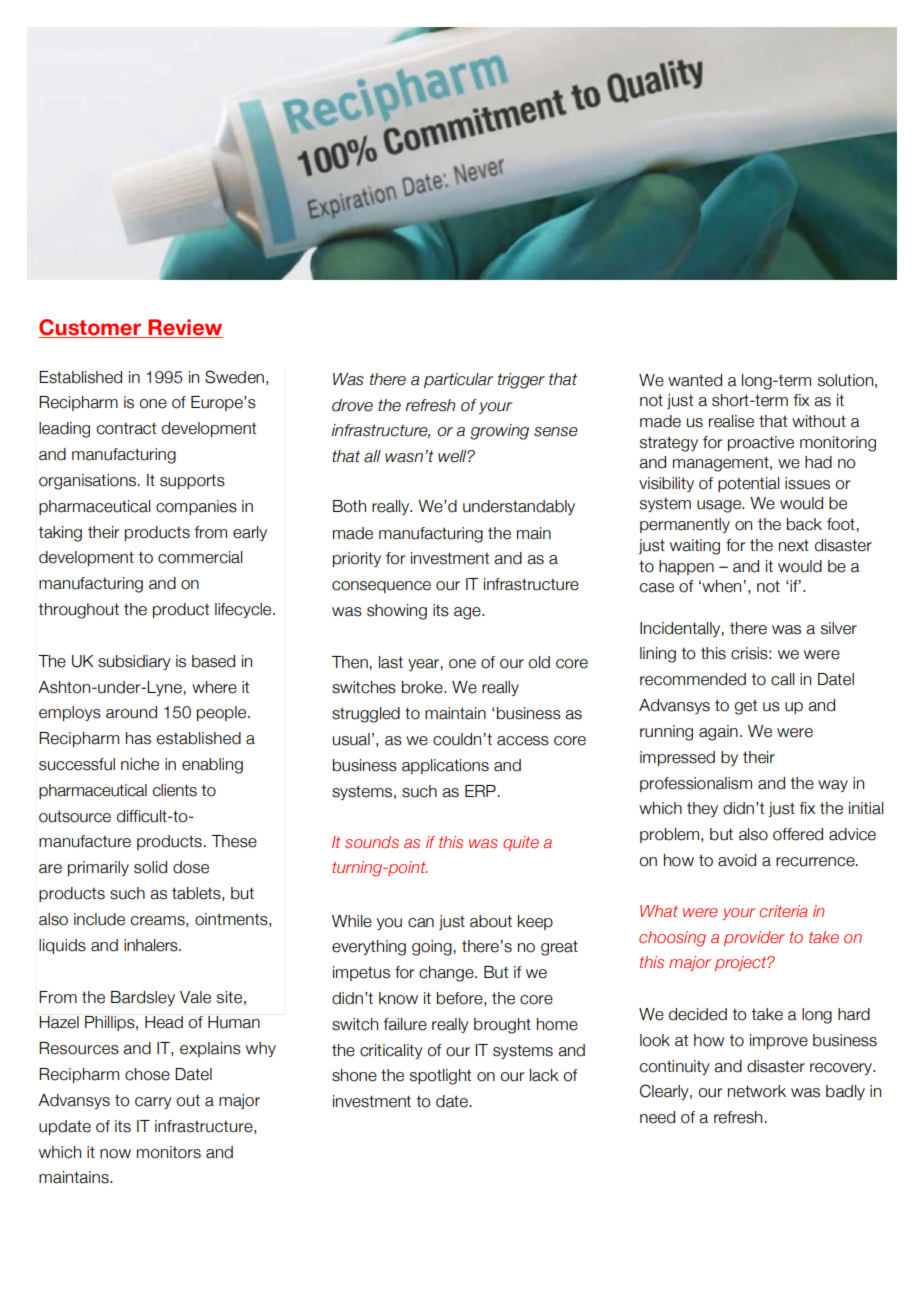  What do you see at coordinates (138, 738) in the screenshot?
I see `has` at bounding box center [138, 738].
